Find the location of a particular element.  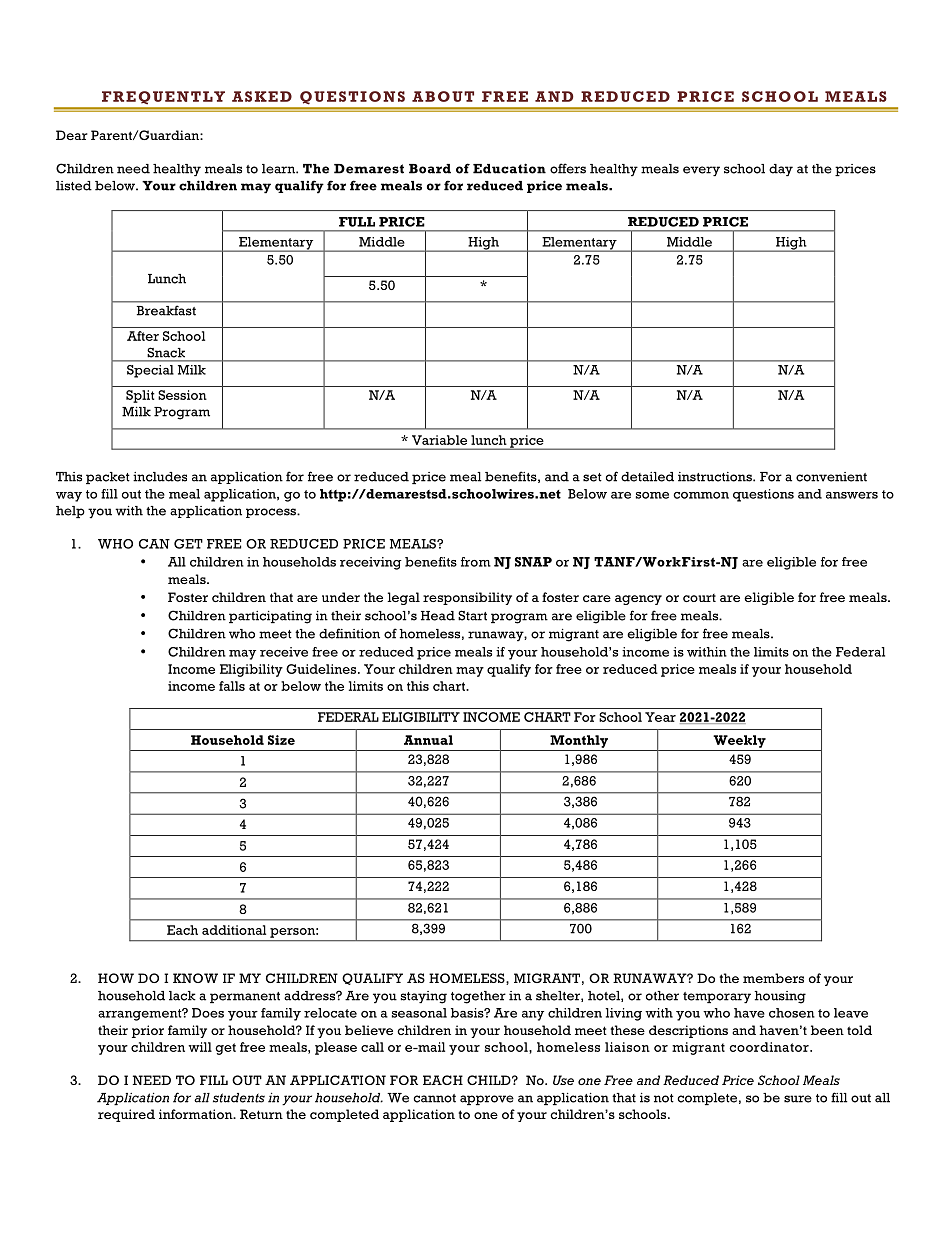

approve is located at coordinates (487, 1100).
